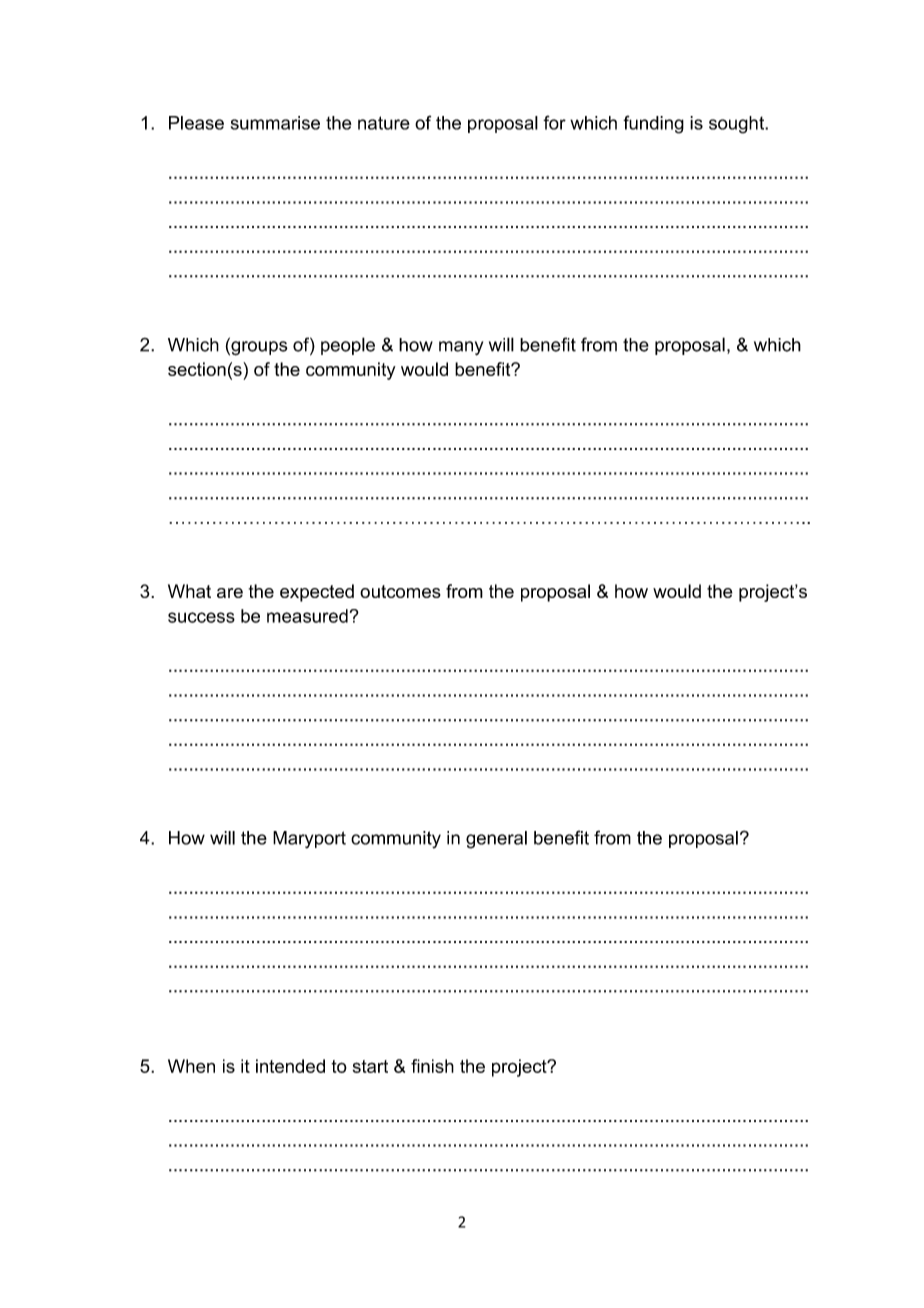  What do you see at coordinates (370, 1066) in the page?
I see `start` at bounding box center [370, 1066].
